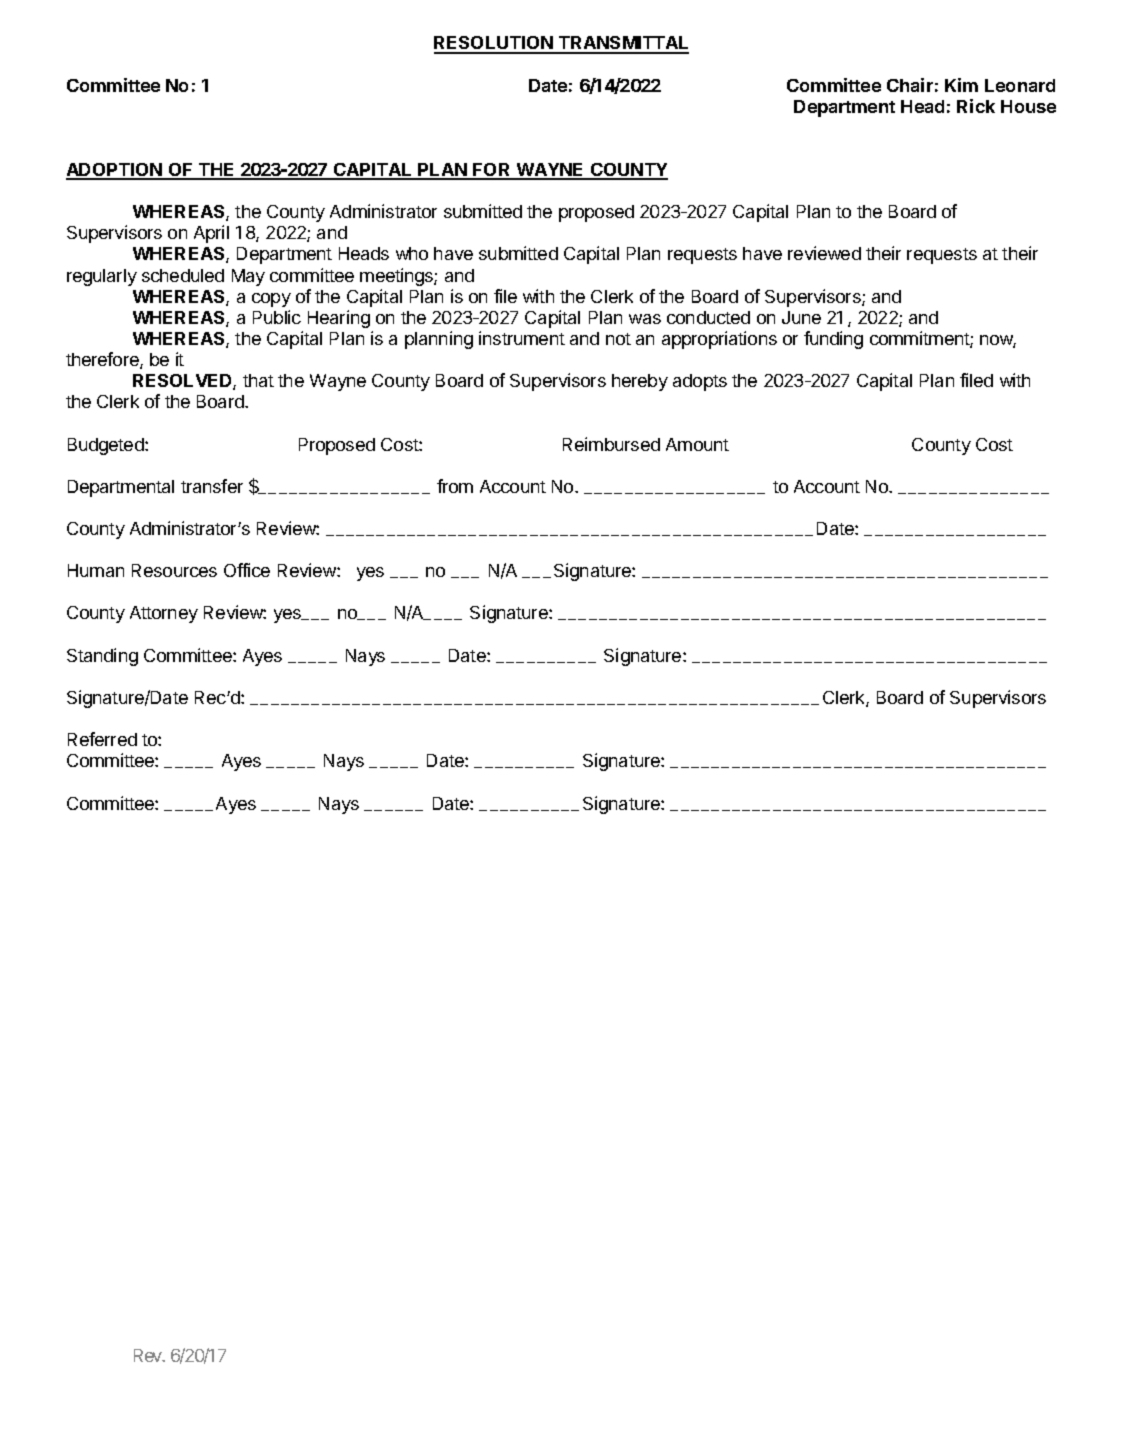 Image resolution: width=1123 pixels, height=1454 pixels. What do you see at coordinates (102, 739) in the page?
I see `Referred` at bounding box center [102, 739].
